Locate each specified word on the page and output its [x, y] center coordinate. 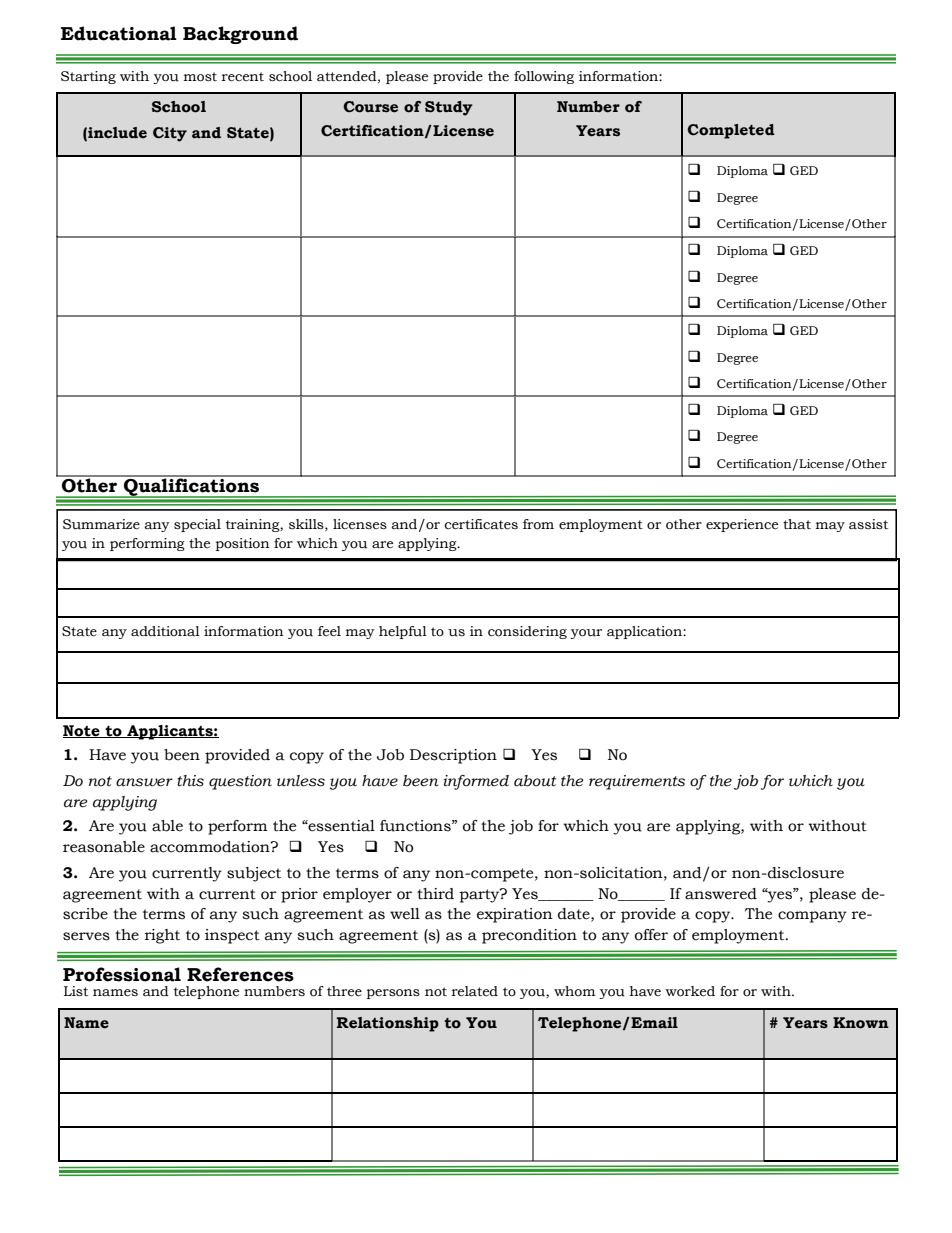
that [797, 524]
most [200, 77]
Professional [122, 974]
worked [690, 991]
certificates [481, 524]
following [544, 77]
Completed [731, 131]
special [197, 525]
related [475, 991]
